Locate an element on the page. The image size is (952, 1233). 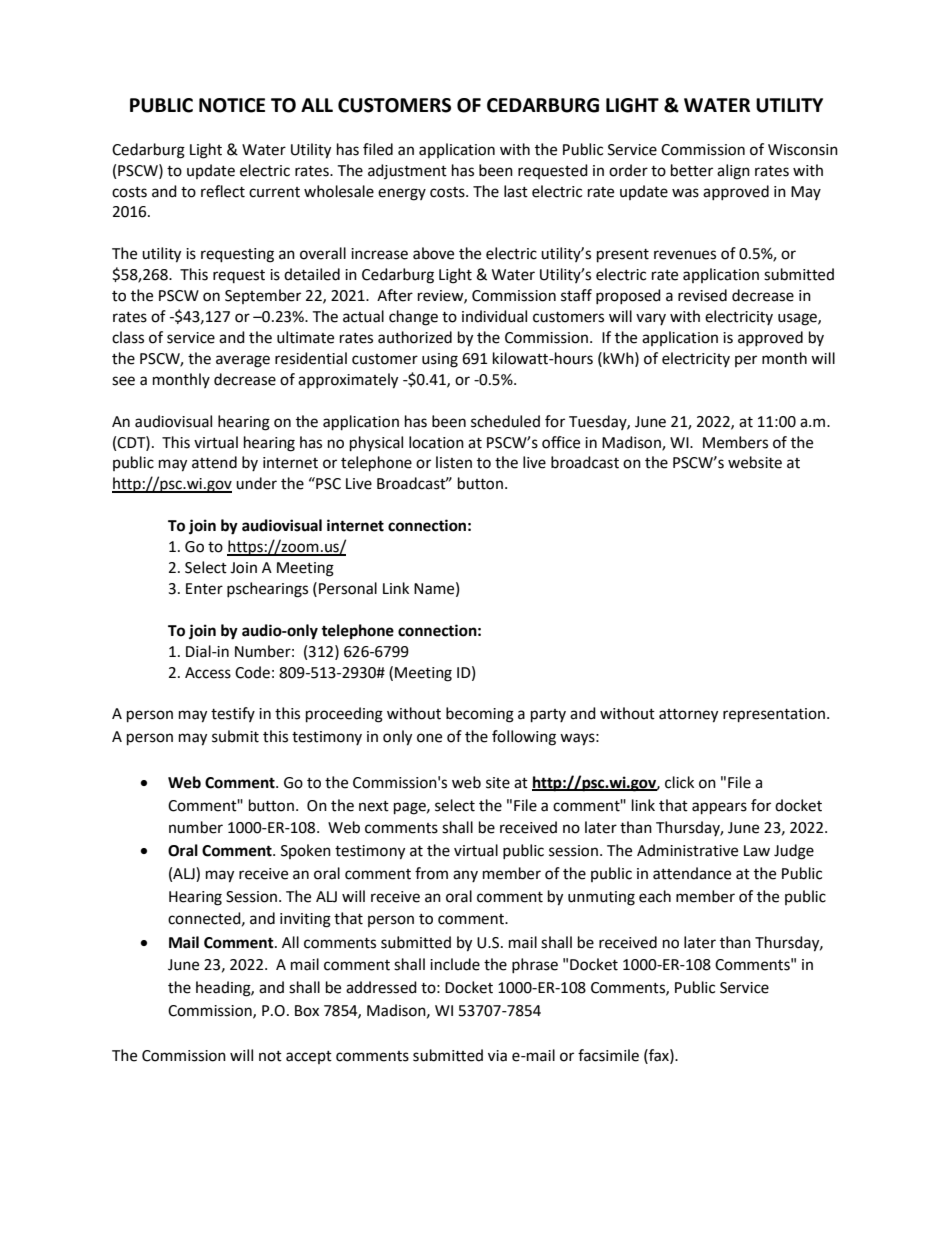
appears is located at coordinates (719, 808).
